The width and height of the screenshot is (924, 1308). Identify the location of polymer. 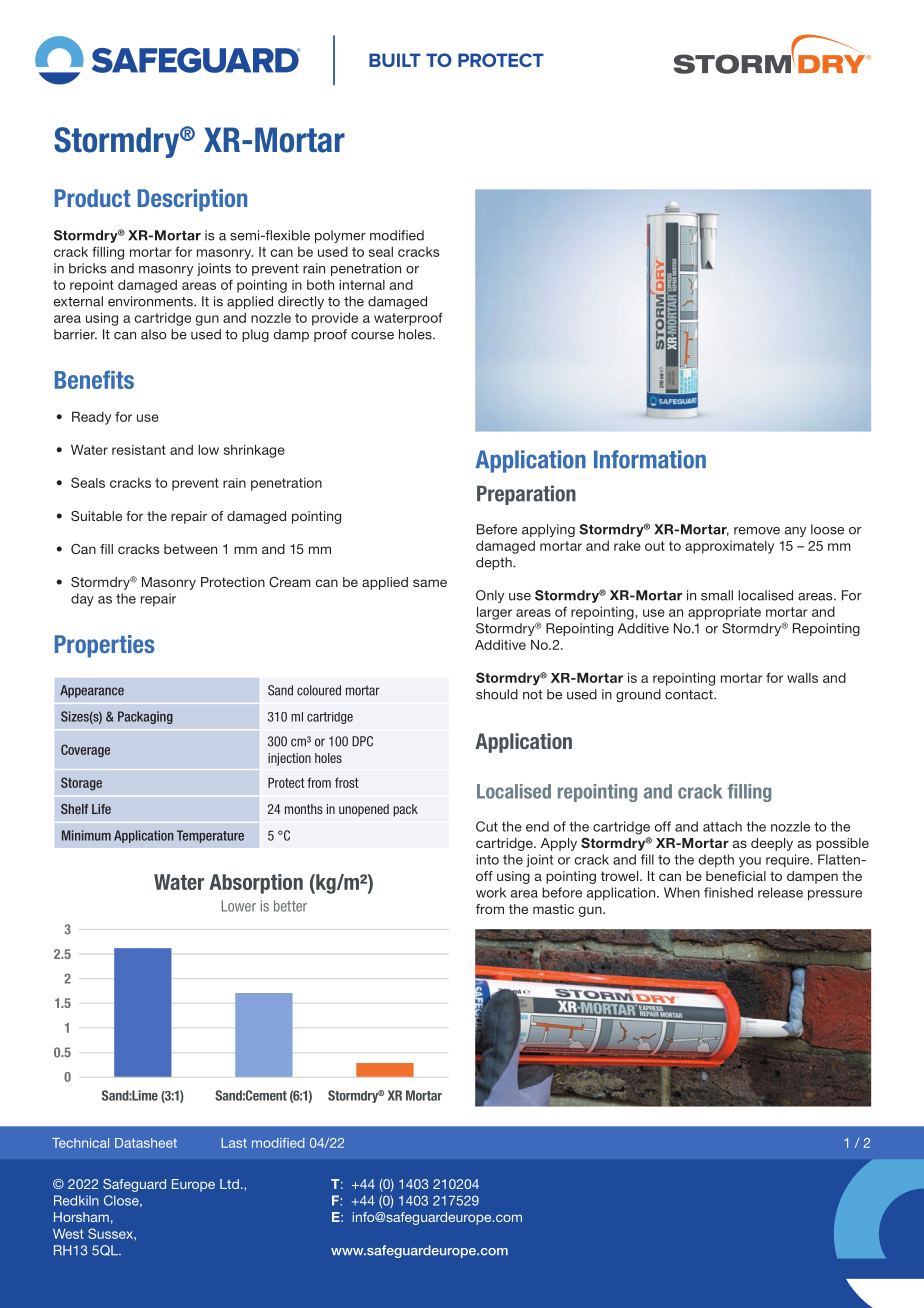
(340, 236).
